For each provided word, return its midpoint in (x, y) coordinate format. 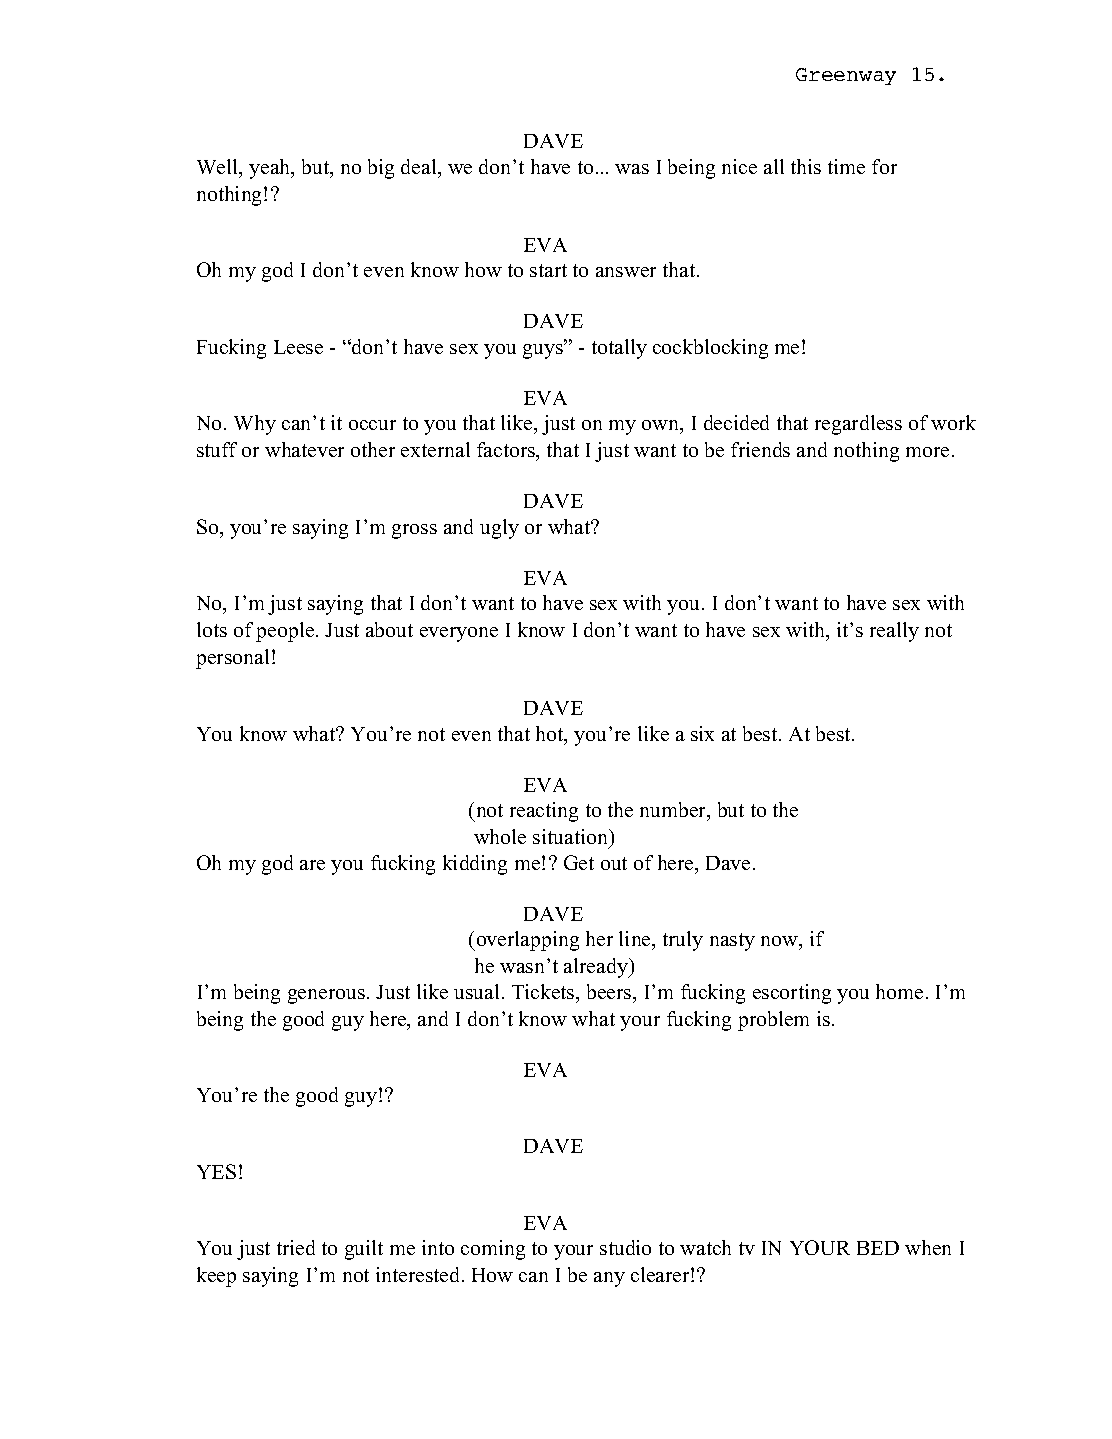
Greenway (846, 76)
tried (296, 1247)
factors (507, 451)
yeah (271, 169)
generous (326, 996)
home (899, 991)
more (929, 452)
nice (739, 166)
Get (579, 862)
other (373, 449)
